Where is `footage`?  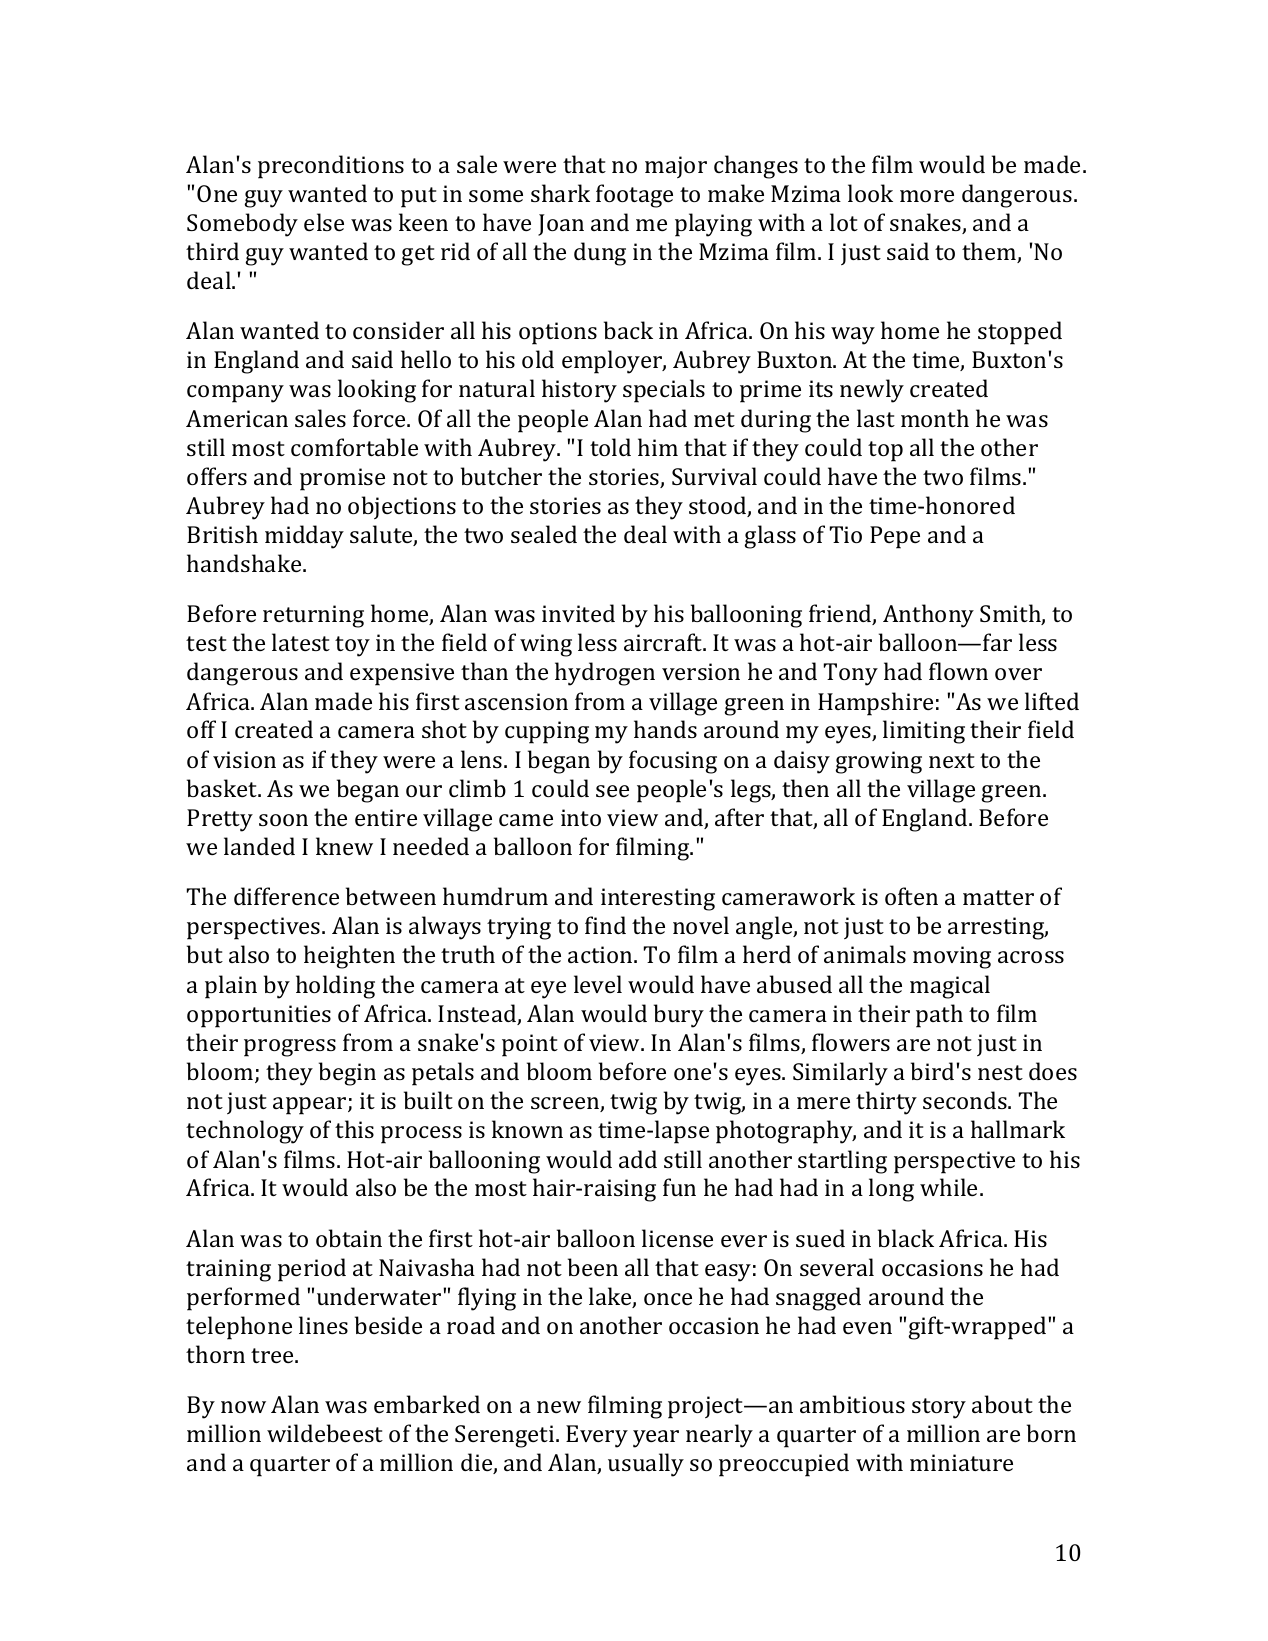
footage is located at coordinates (634, 196).
